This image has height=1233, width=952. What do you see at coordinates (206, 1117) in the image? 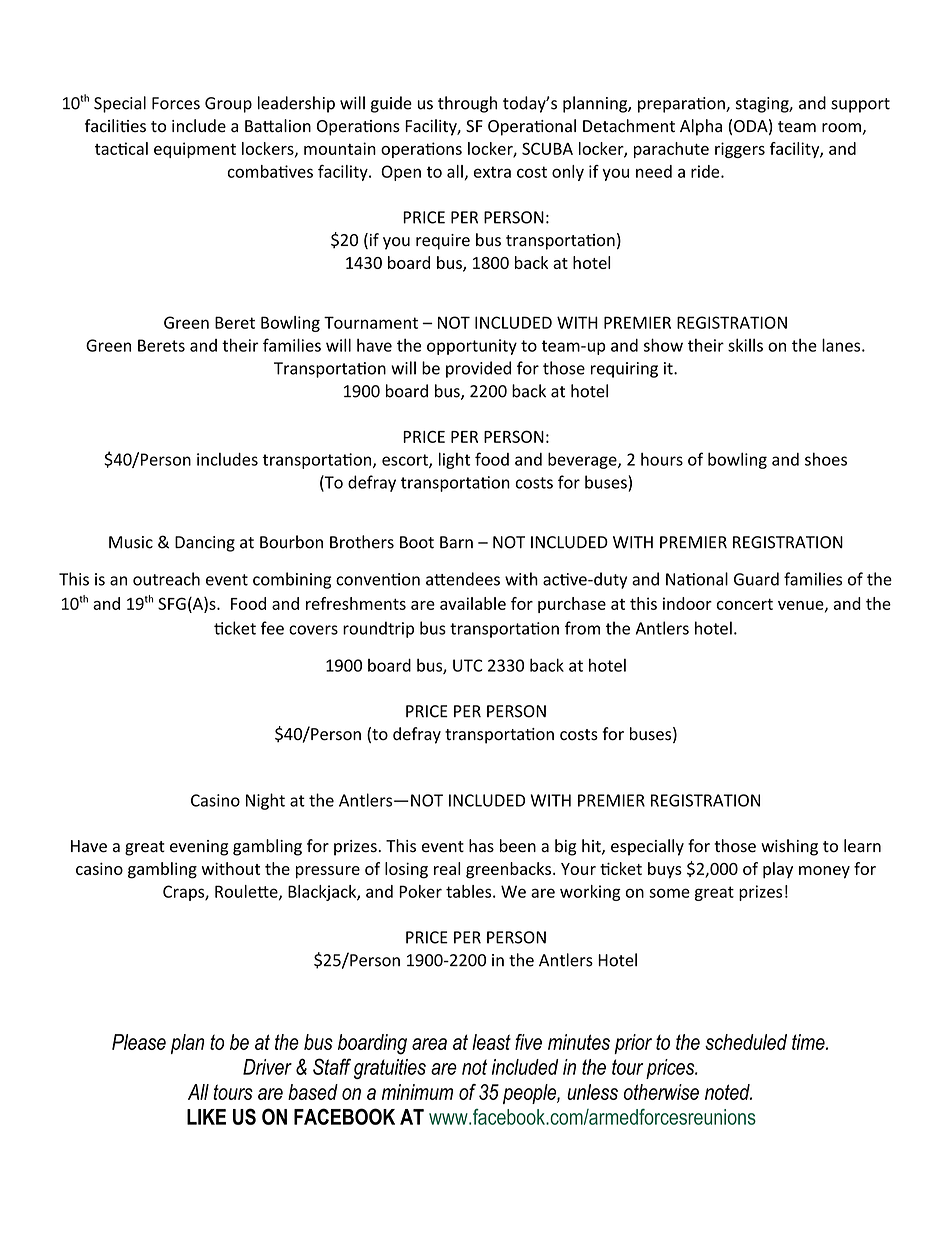
I see `LIKE` at bounding box center [206, 1117].
